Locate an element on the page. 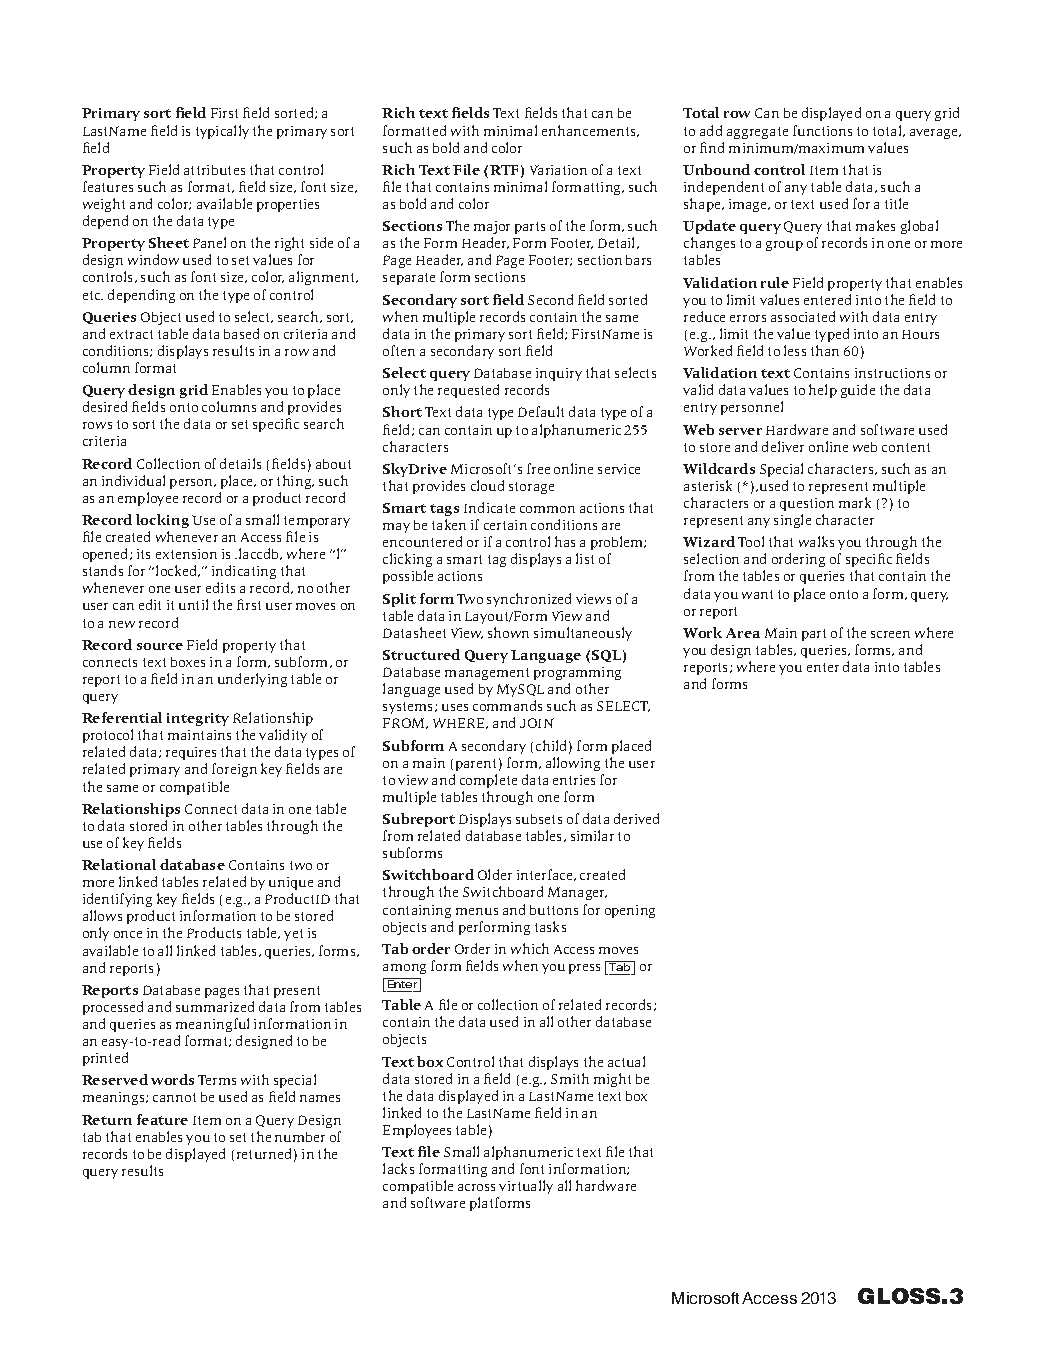  attributes is located at coordinates (214, 170).
